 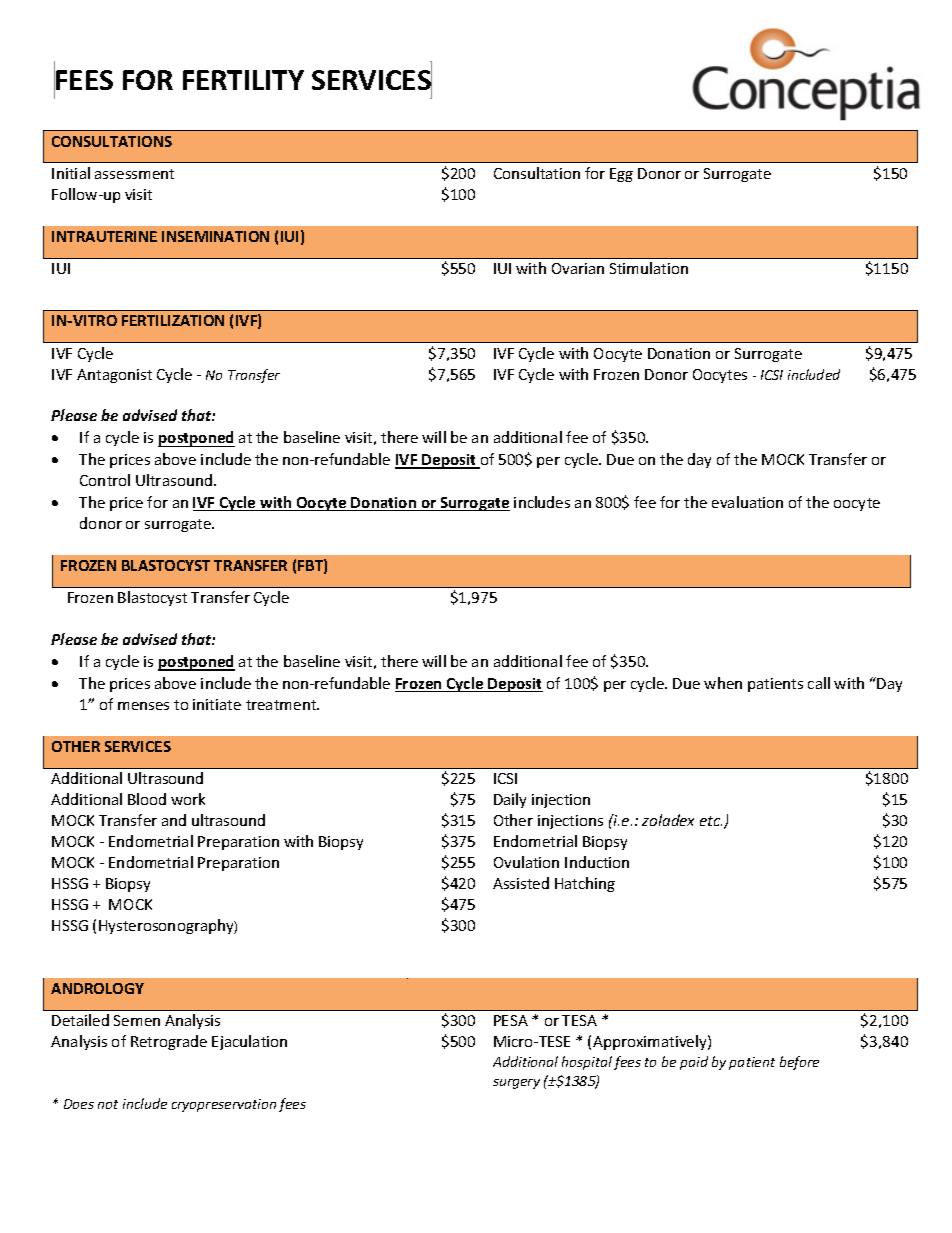 What do you see at coordinates (723, 683) in the image?
I see `when` at bounding box center [723, 683].
